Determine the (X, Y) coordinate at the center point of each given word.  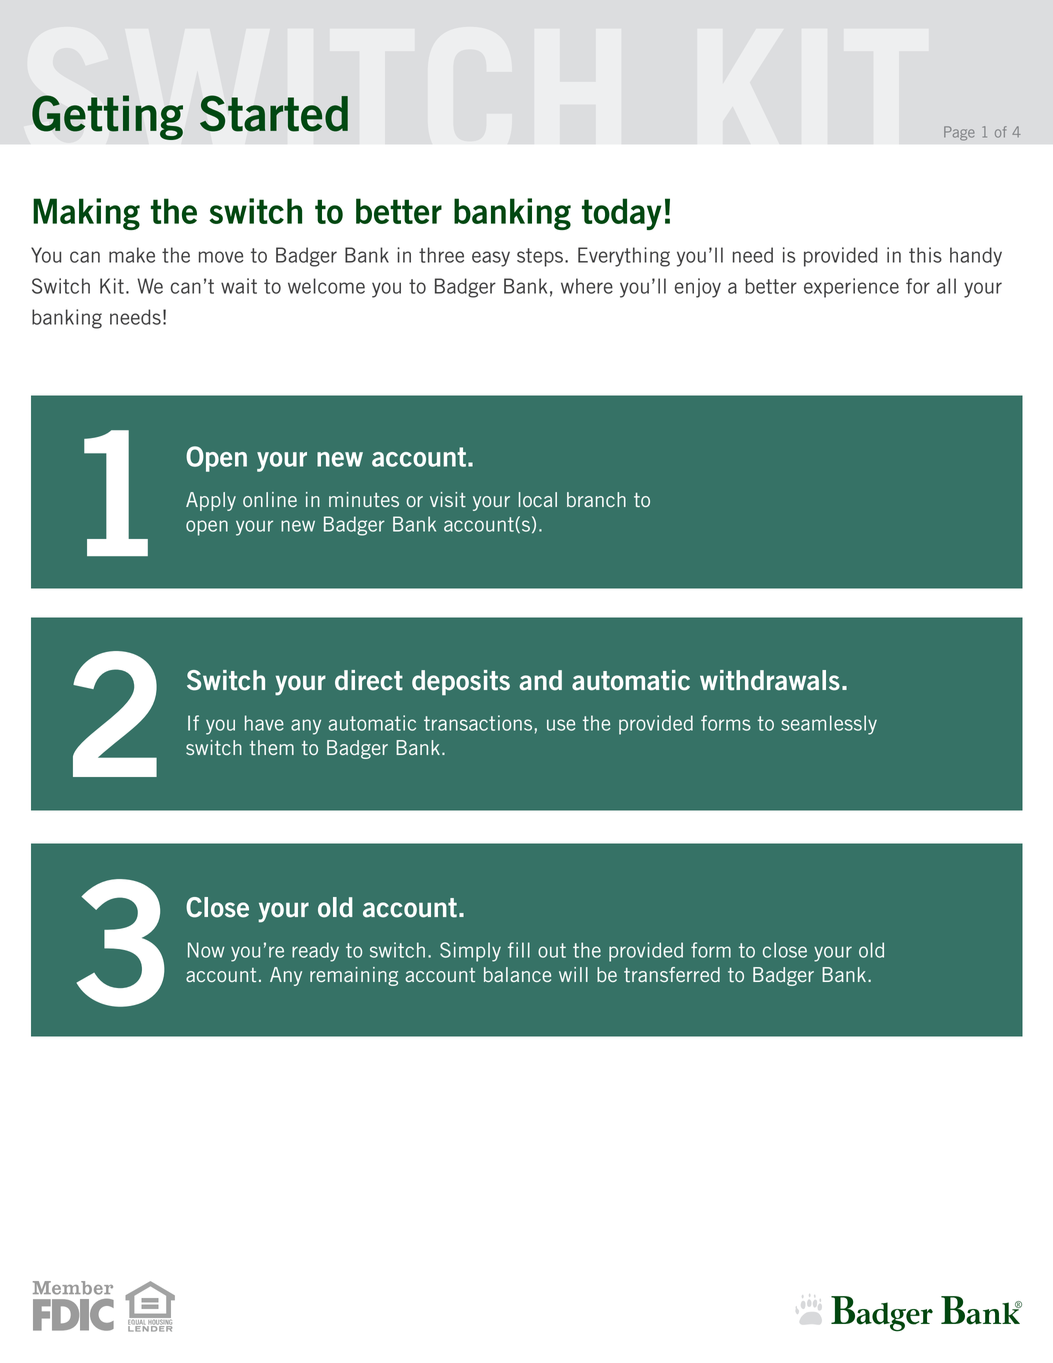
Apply (211, 501)
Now (206, 950)
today (622, 214)
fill (519, 950)
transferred (672, 974)
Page (959, 133)
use (561, 725)
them (272, 747)
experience (851, 288)
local (538, 499)
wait (239, 286)
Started (274, 113)
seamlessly (829, 725)
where (587, 286)
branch (596, 499)
